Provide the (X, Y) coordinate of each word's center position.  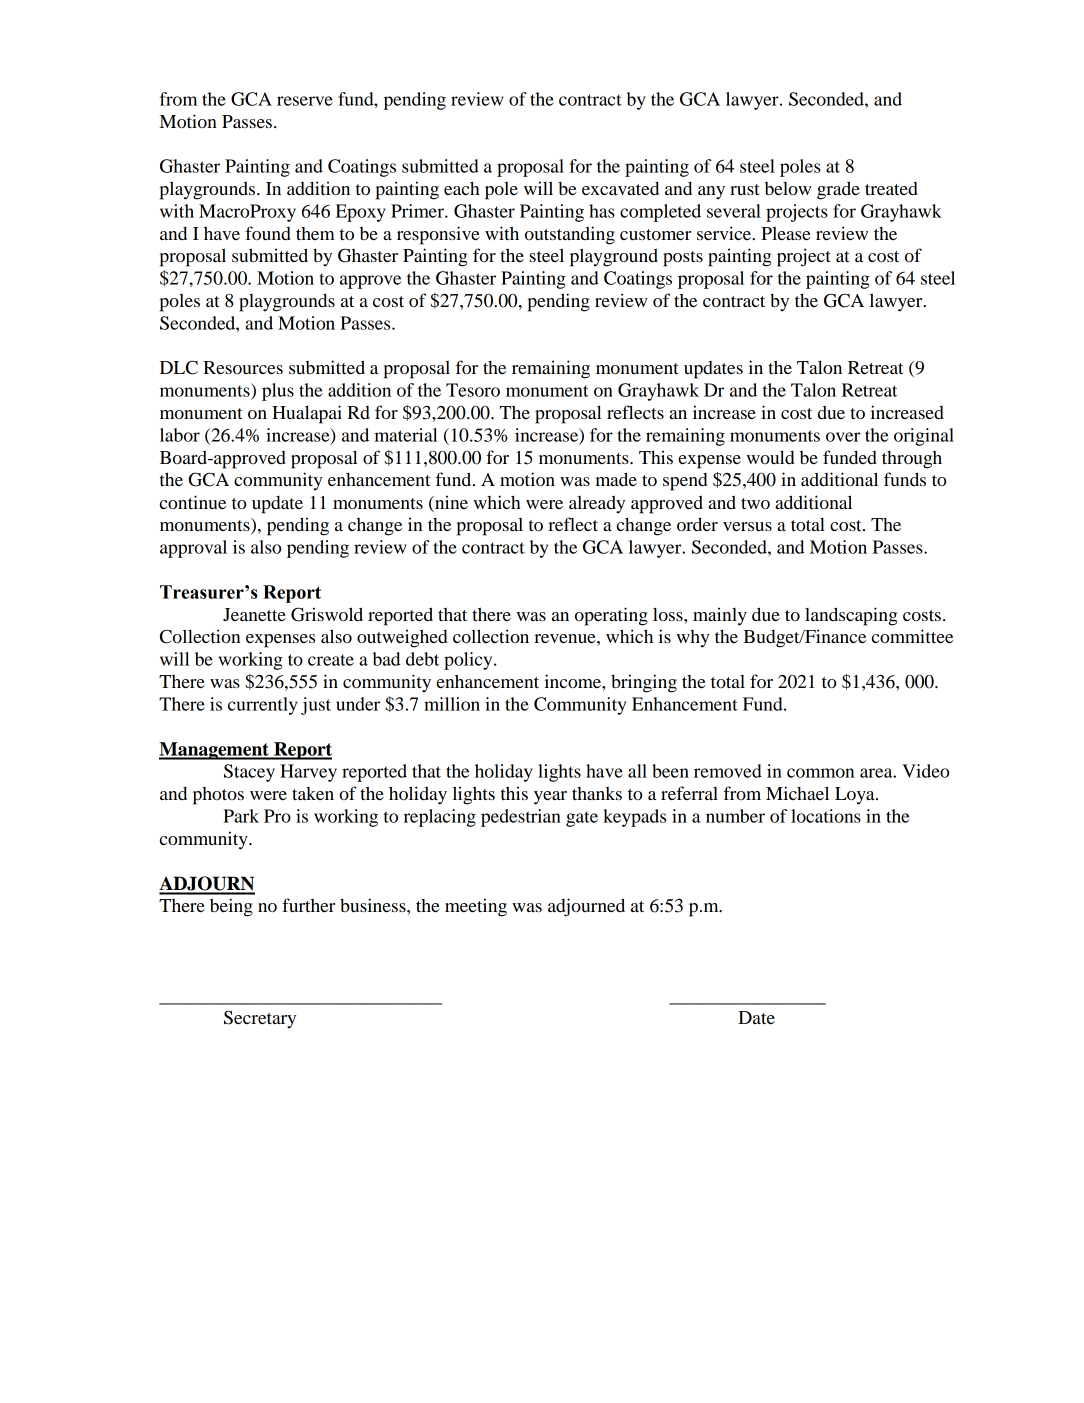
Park (241, 816)
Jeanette (254, 614)
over (843, 437)
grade (838, 190)
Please (786, 233)
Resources (243, 367)
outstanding (570, 235)
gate (582, 819)
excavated (620, 188)
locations (826, 816)
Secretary (260, 1020)
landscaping (851, 616)
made (616, 479)
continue (193, 502)
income (574, 681)
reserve (305, 101)
